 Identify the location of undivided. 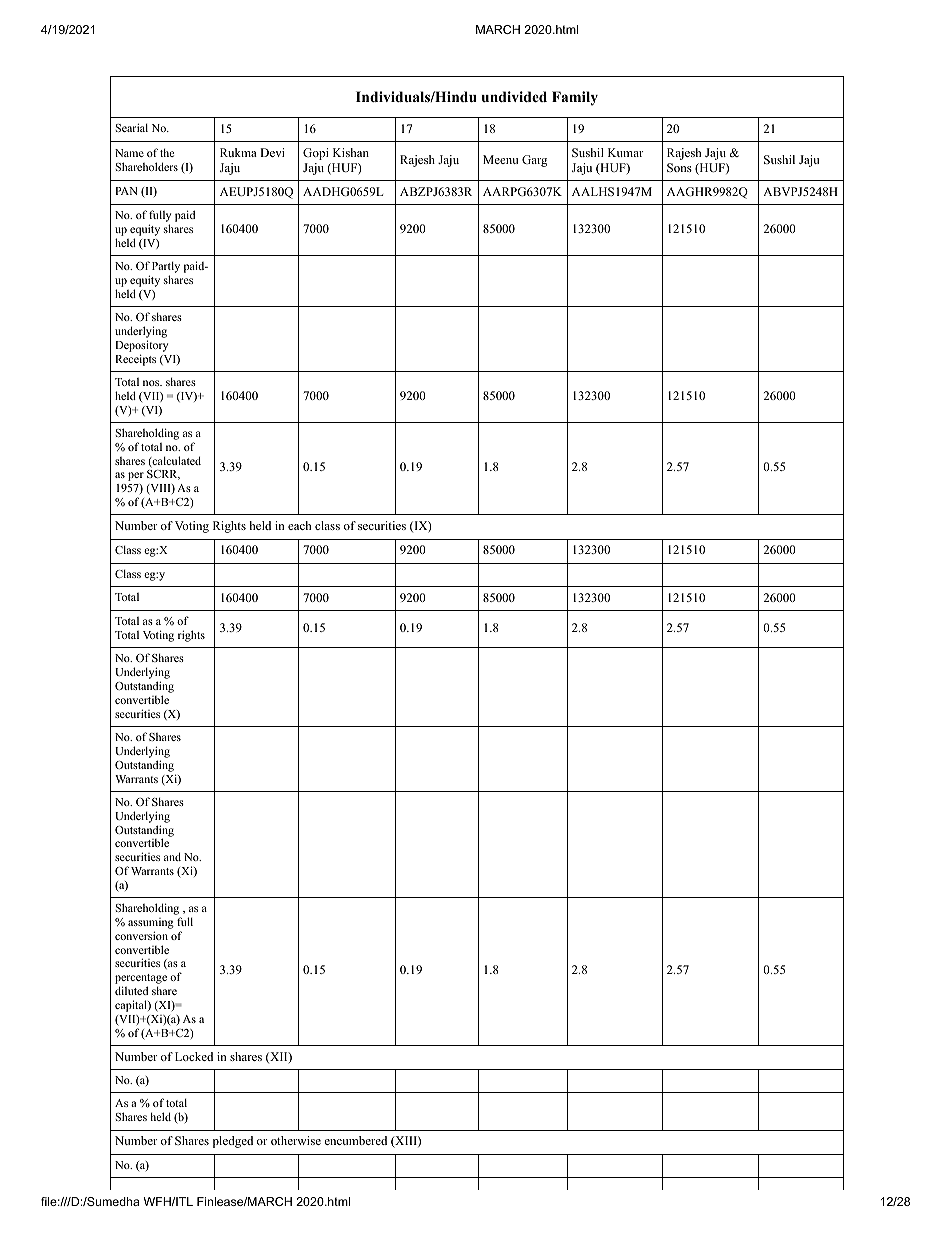
(514, 96).
